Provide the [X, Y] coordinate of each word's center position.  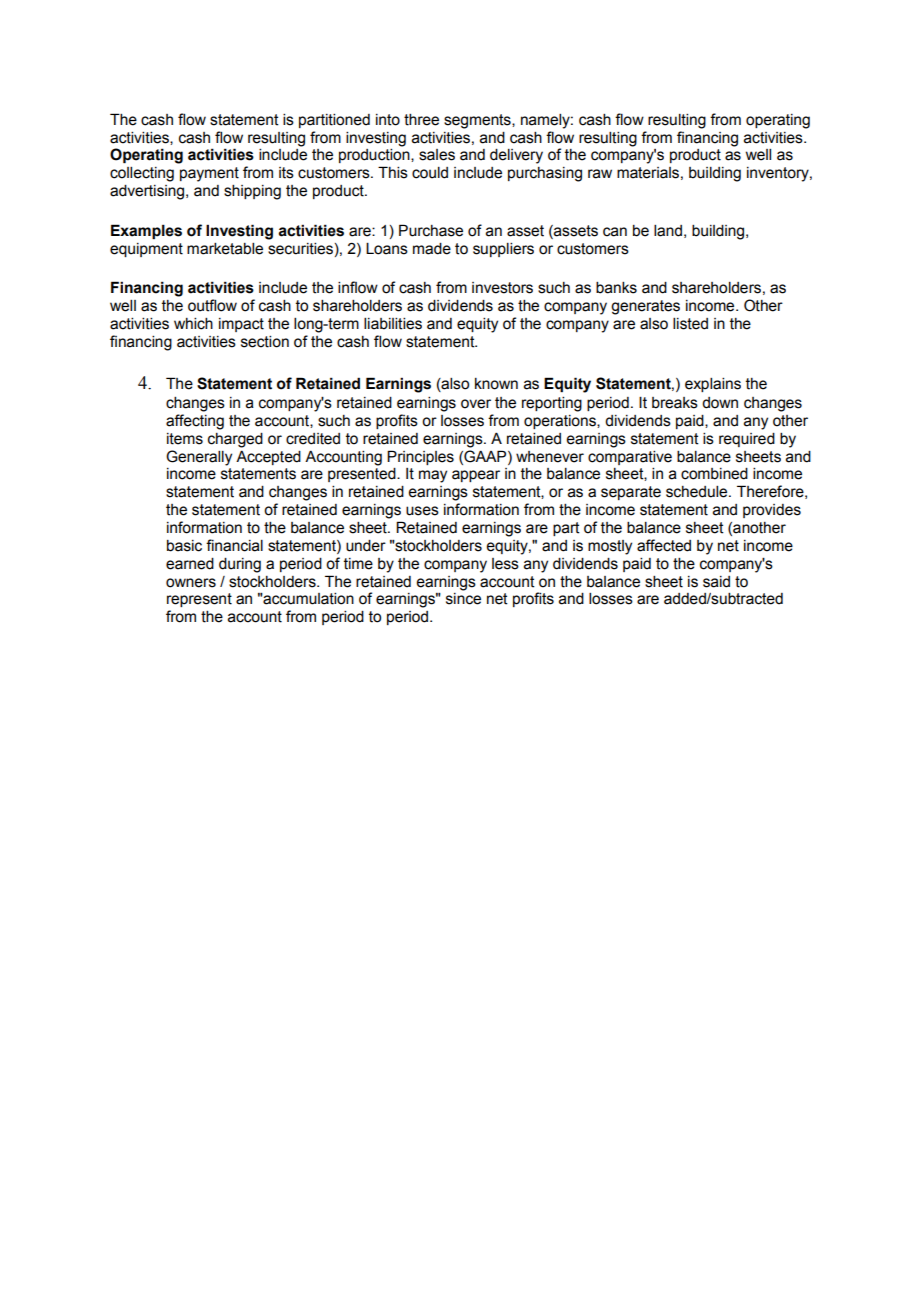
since [463, 599]
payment [209, 174]
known [496, 384]
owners [191, 583]
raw [600, 174]
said [716, 582]
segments [478, 121]
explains [713, 385]
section [265, 342]
